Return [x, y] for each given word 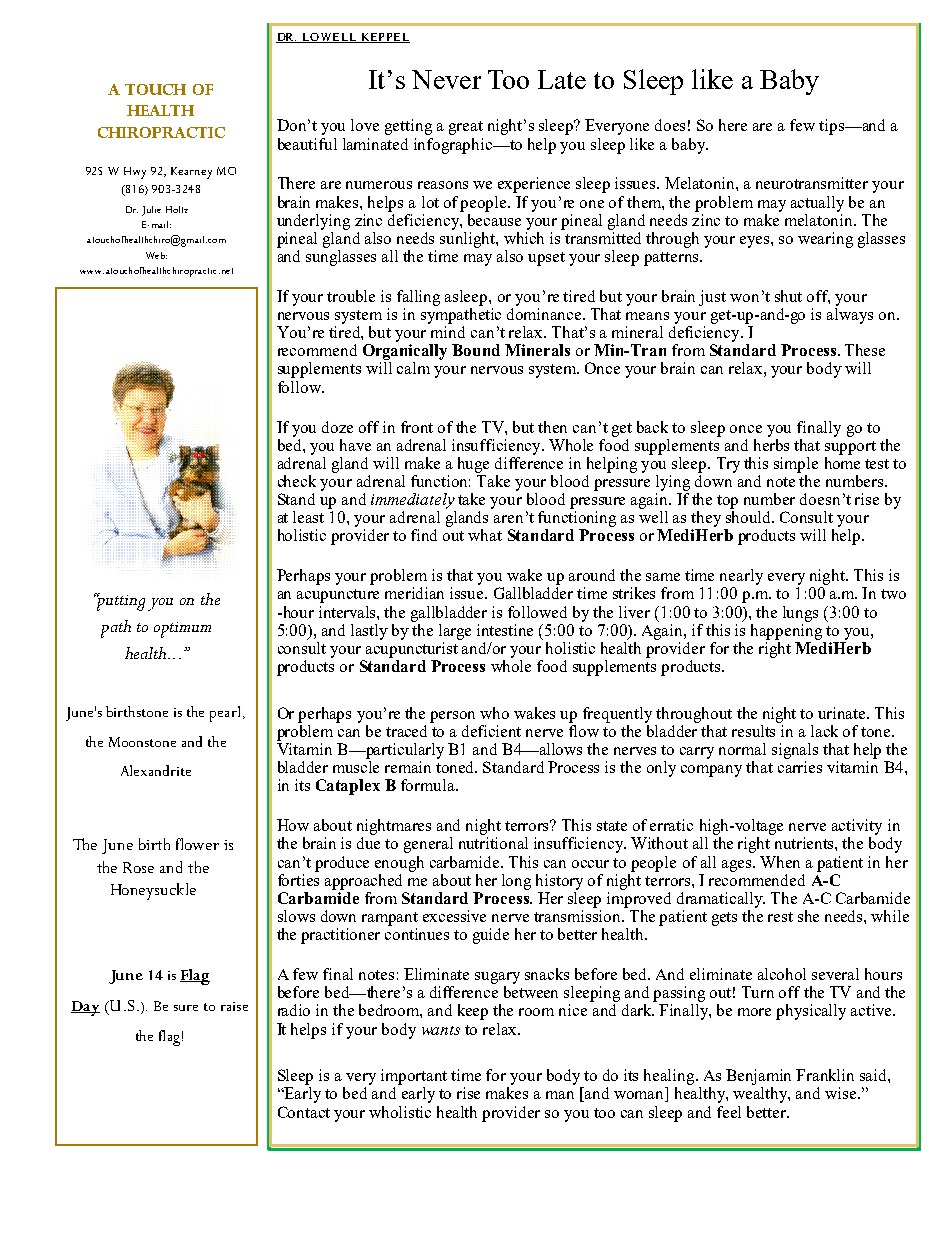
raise [234, 1006]
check [297, 481]
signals [795, 751]
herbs [771, 443]
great [466, 128]
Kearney [191, 173]
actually [817, 204]
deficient [491, 731]
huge [473, 465]
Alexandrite [156, 770]
